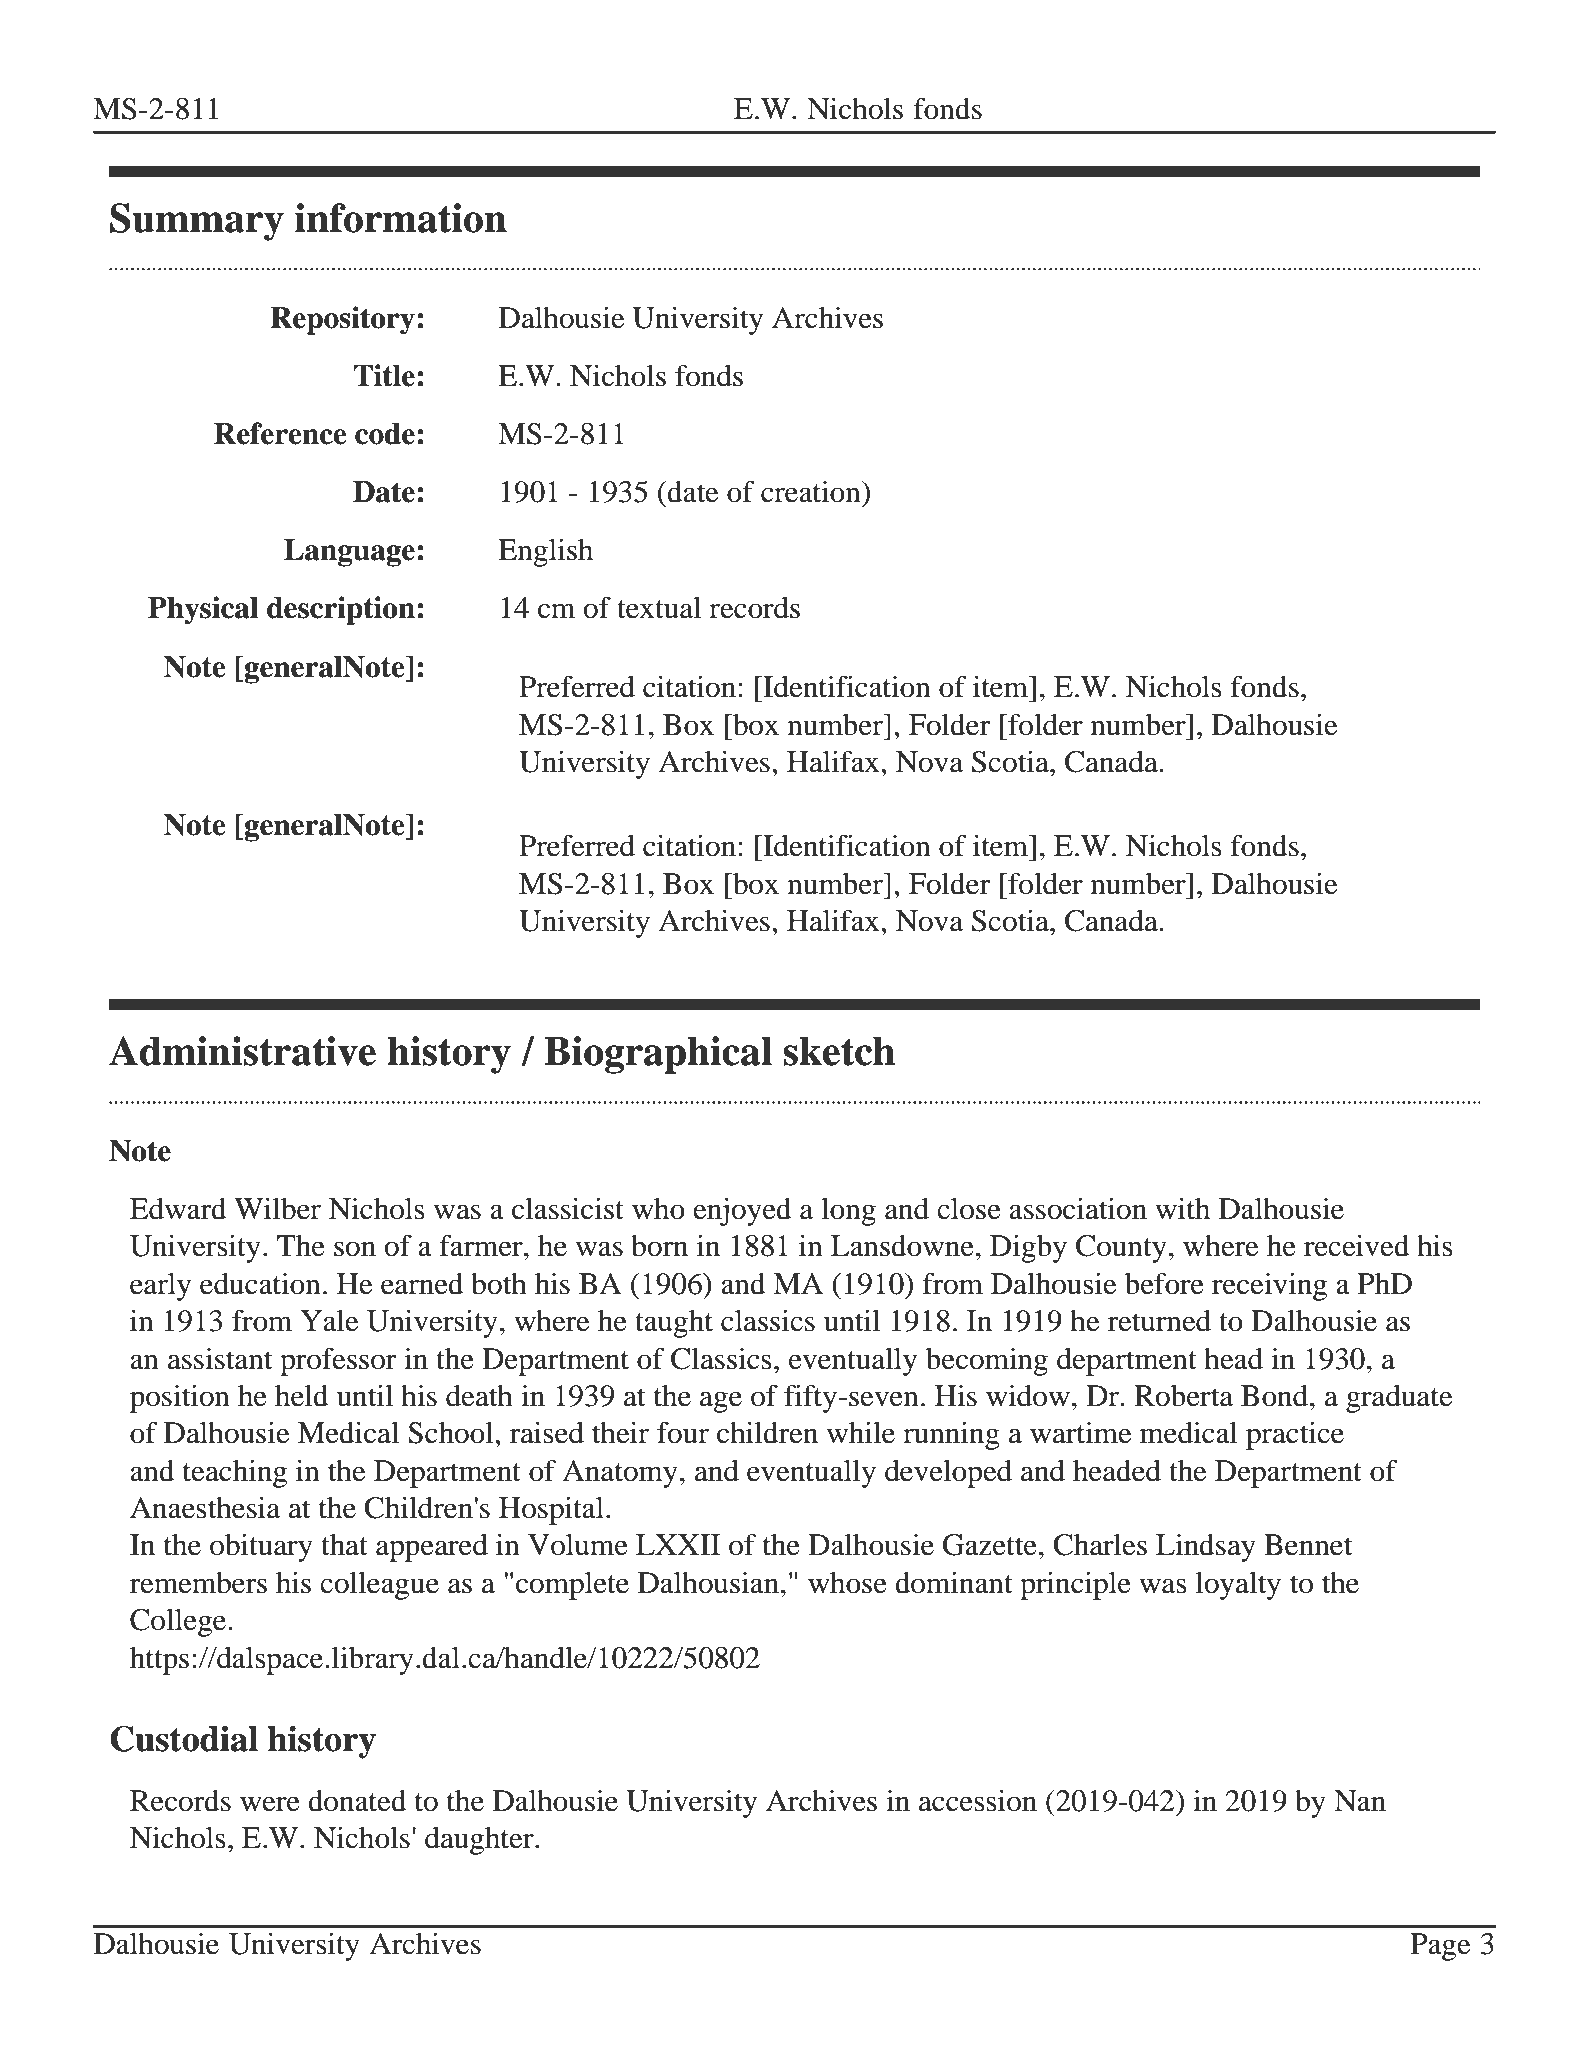 This screenshot has width=1589, height=2056. Describe the element at coordinates (242, 1051) in the screenshot. I see `Administrative` at that location.
